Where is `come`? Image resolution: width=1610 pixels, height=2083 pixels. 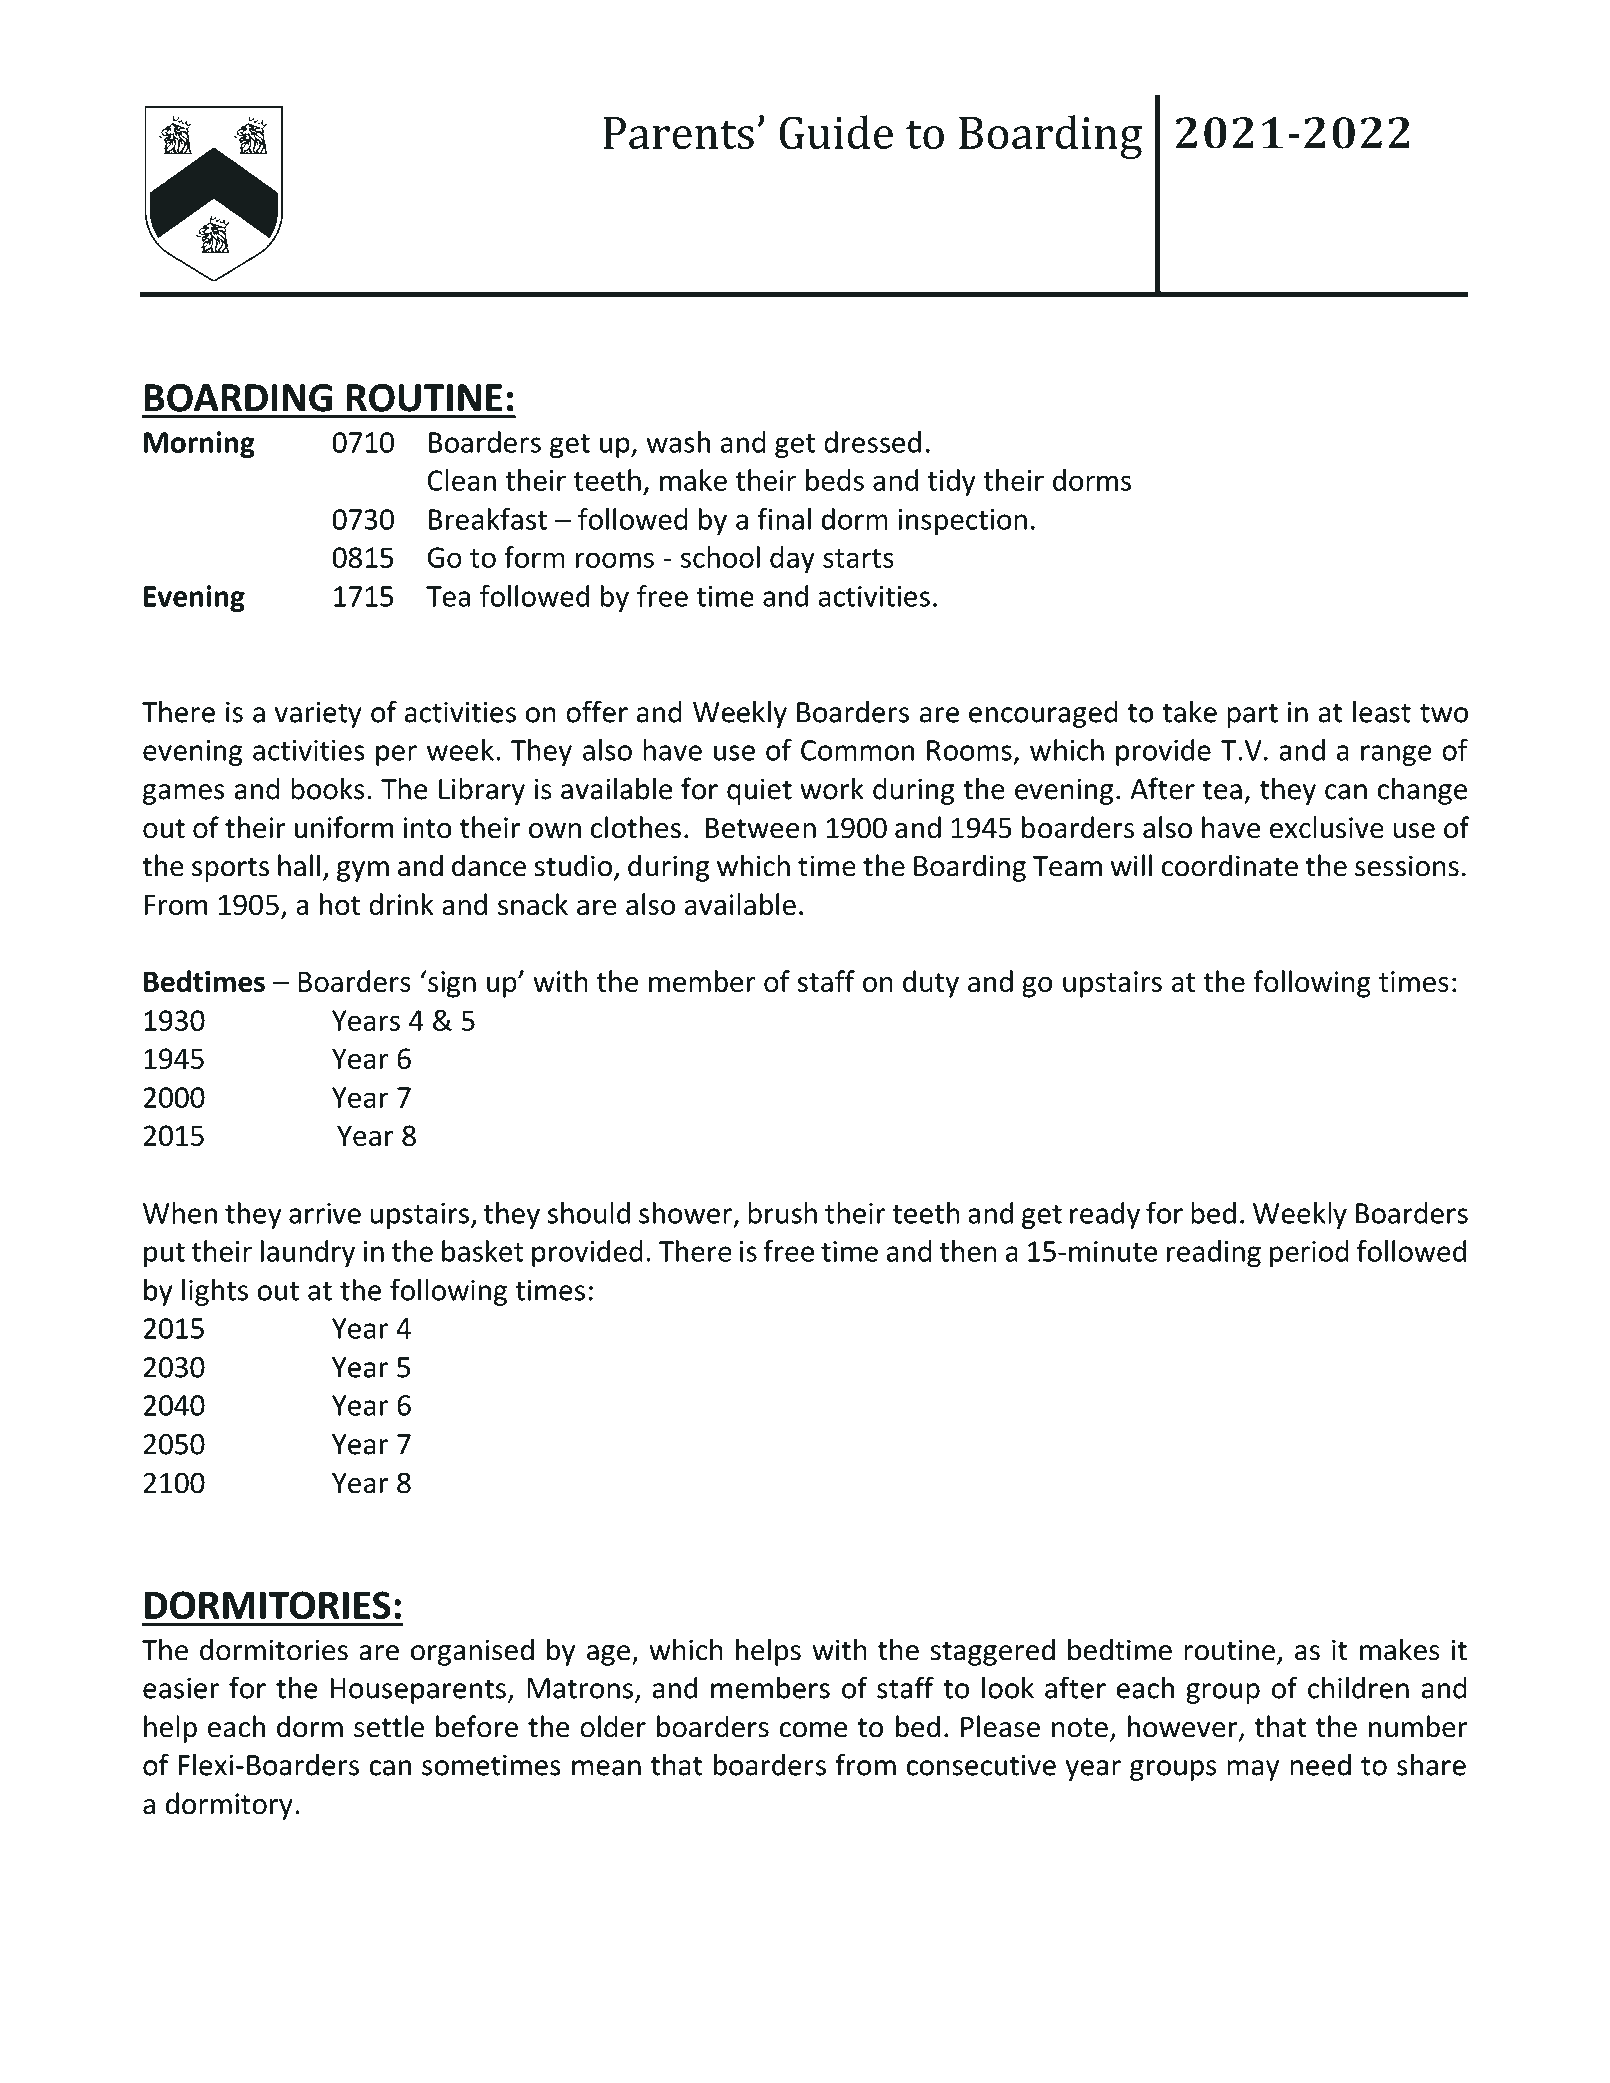
come is located at coordinates (813, 1730).
